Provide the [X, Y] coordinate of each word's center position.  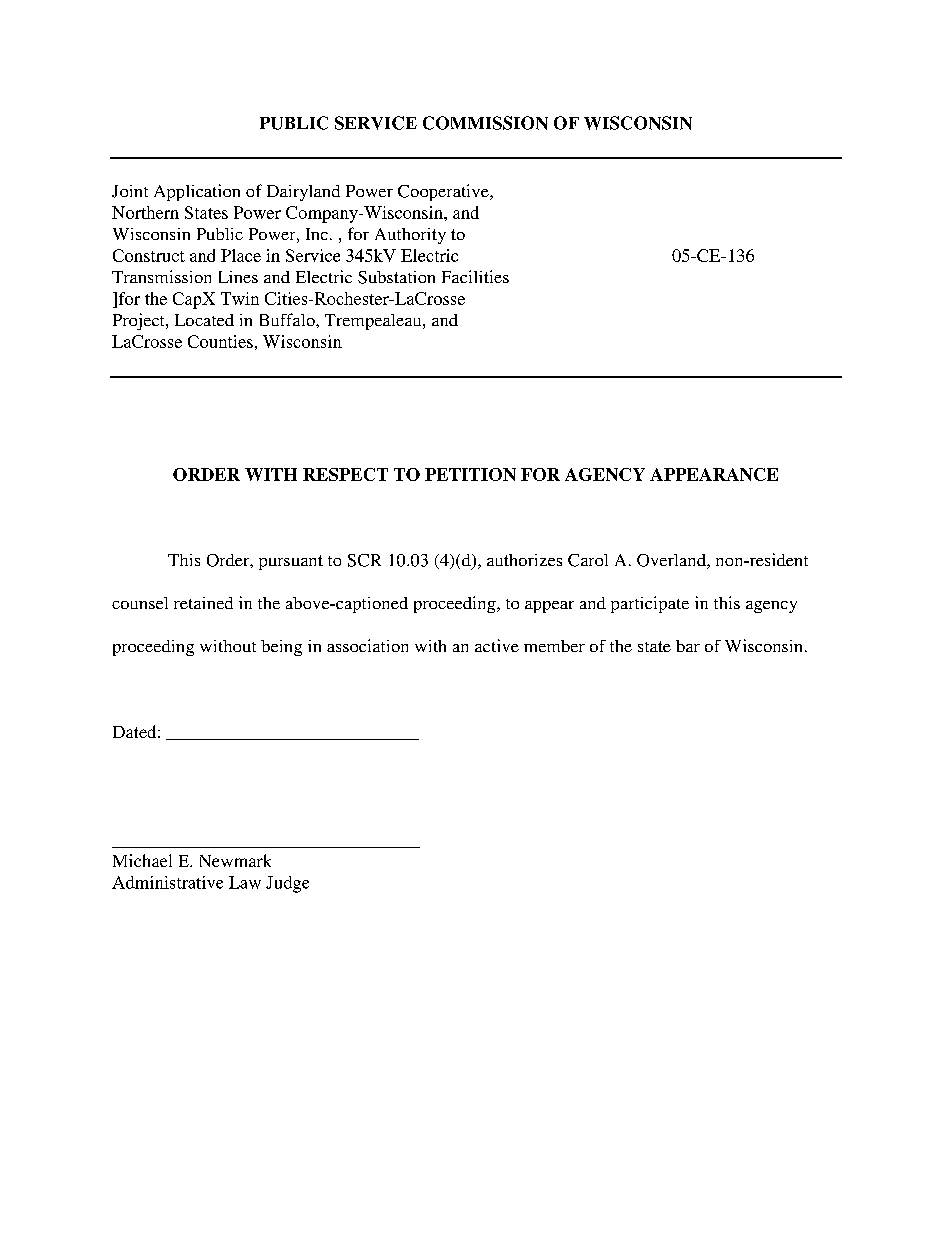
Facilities [475, 276]
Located [204, 320]
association [367, 645]
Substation [396, 277]
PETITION [470, 474]
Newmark [235, 860]
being [281, 648]
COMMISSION [485, 123]
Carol [588, 560]
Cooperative [444, 192]
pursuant [291, 562]
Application [197, 192]
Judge [287, 884]
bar [688, 646]
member [554, 646]
